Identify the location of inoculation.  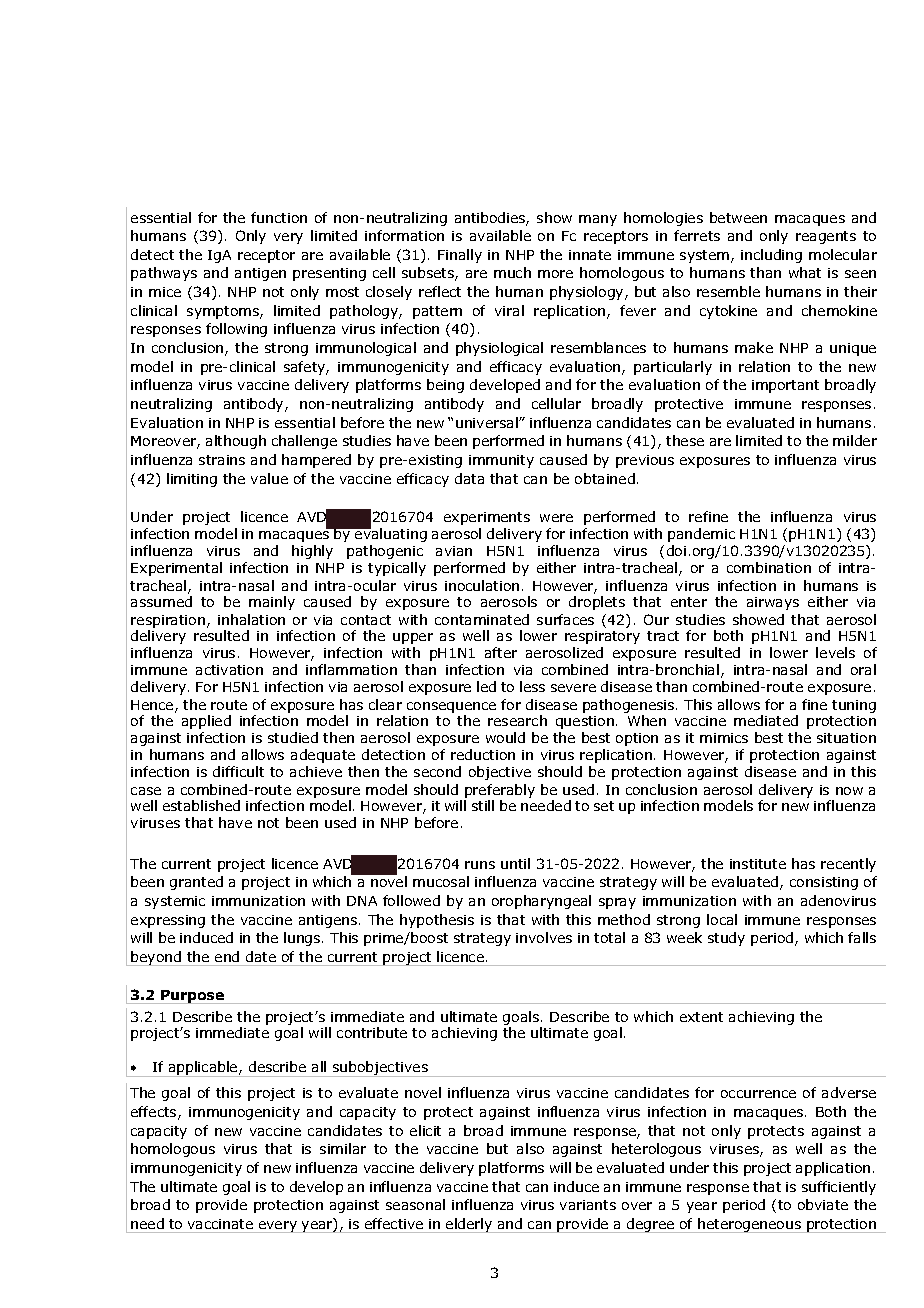
(482, 585).
